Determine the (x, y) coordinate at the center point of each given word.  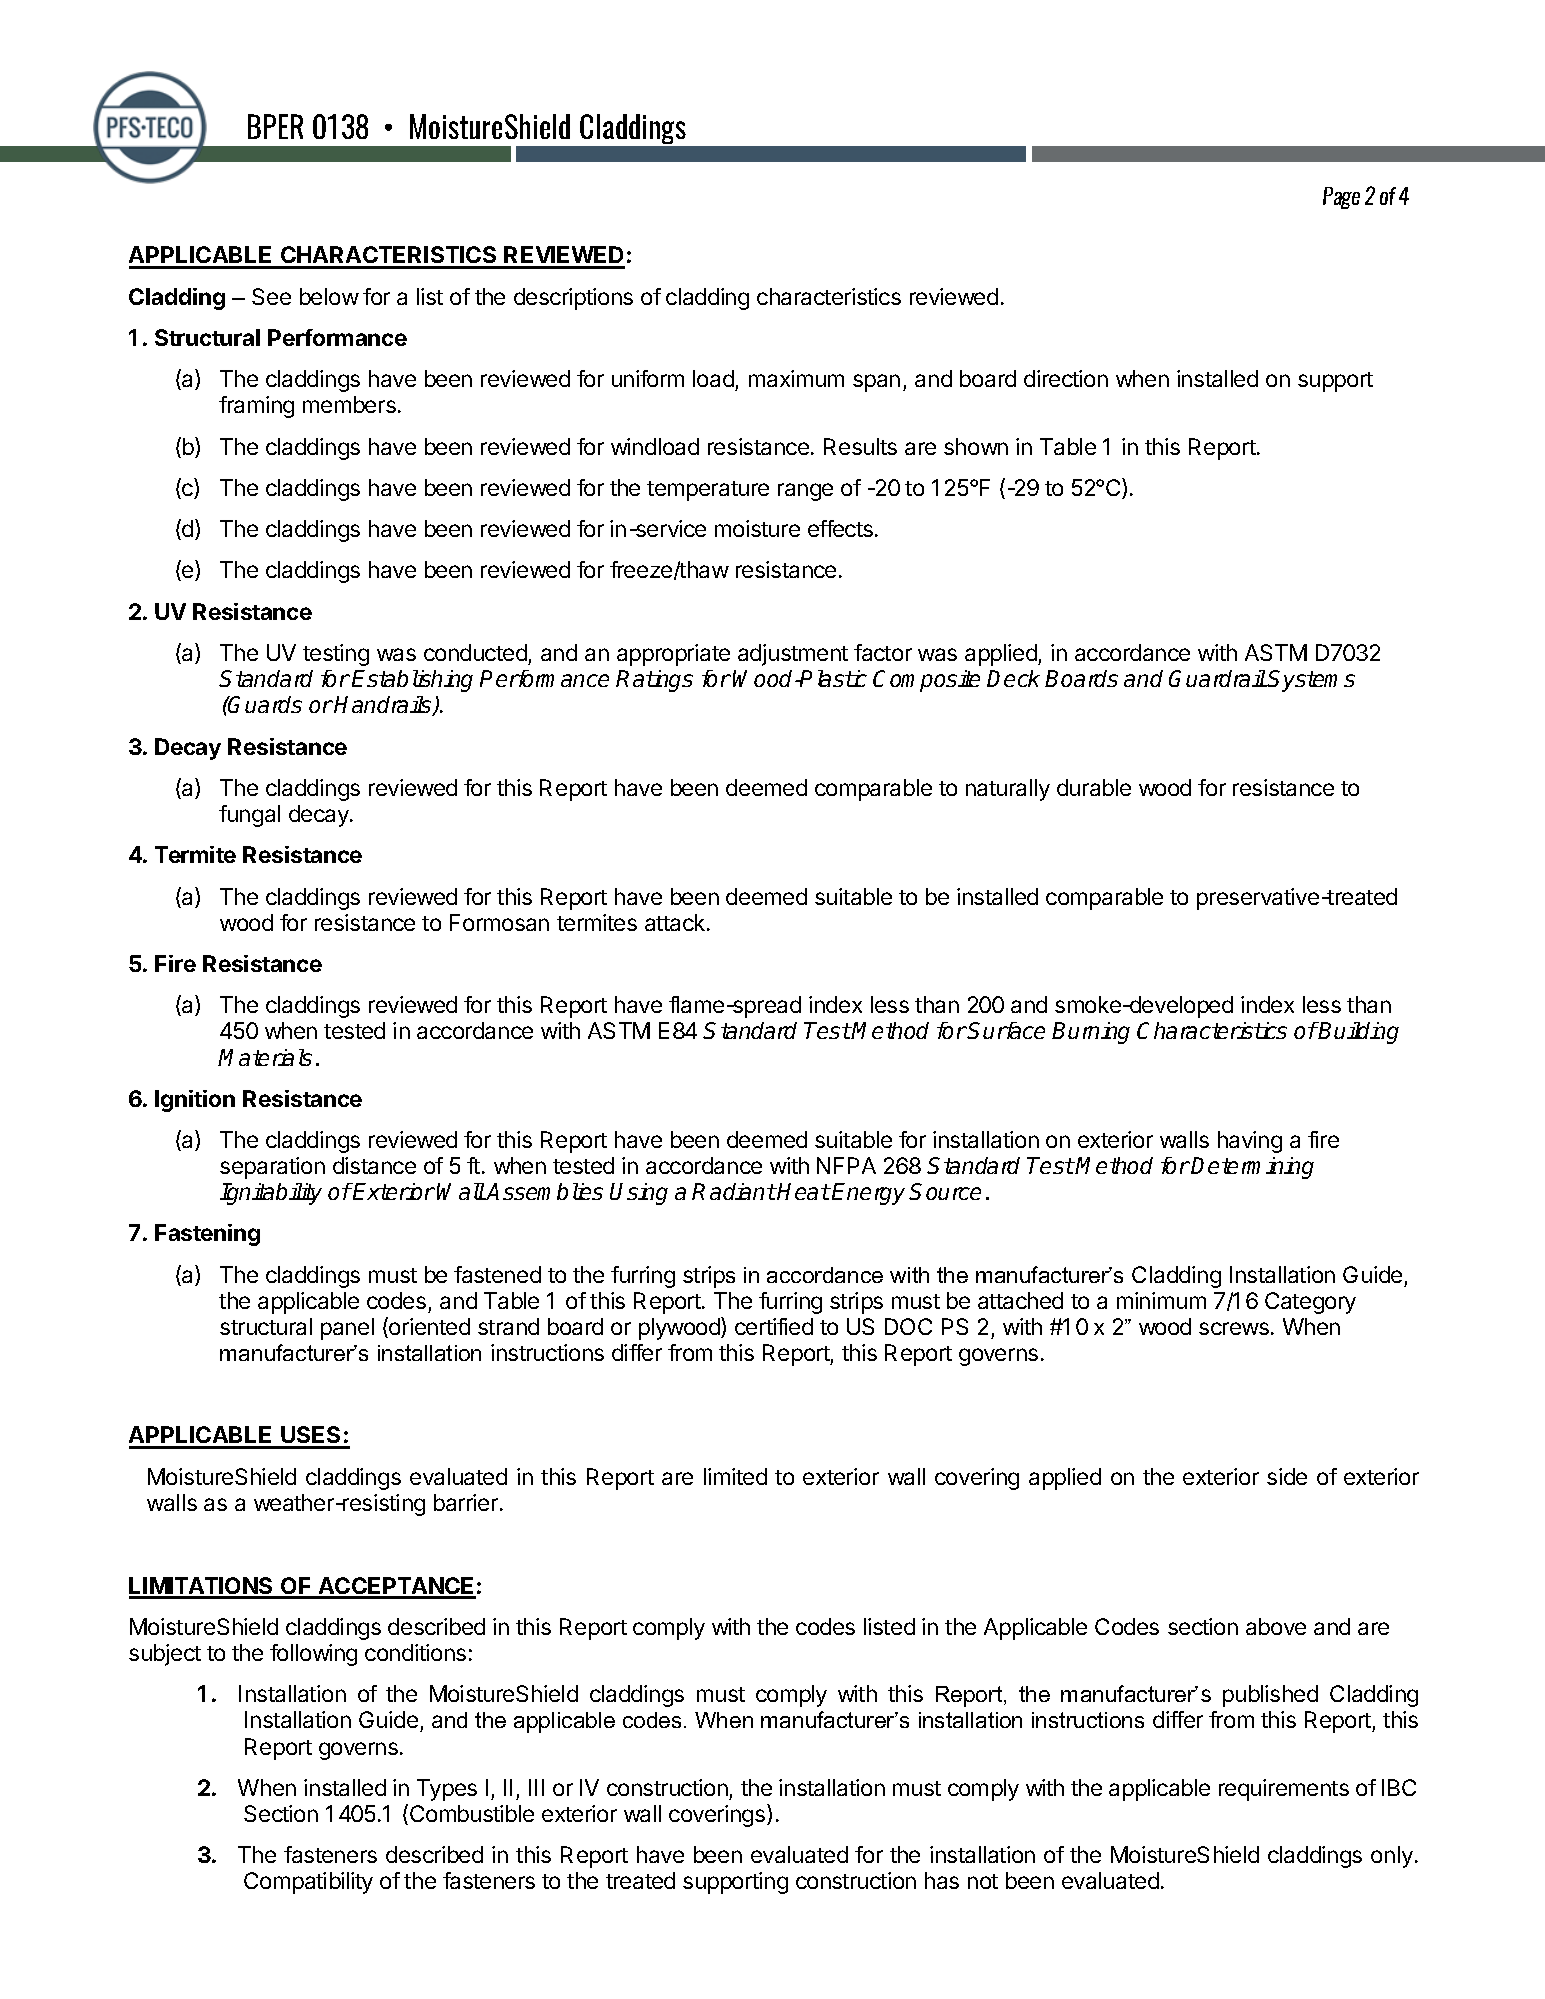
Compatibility (308, 1883)
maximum (796, 378)
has (942, 1880)
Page (1341, 198)
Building (1358, 1033)
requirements (1284, 1790)
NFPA (846, 1165)
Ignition (195, 1101)
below (329, 296)
